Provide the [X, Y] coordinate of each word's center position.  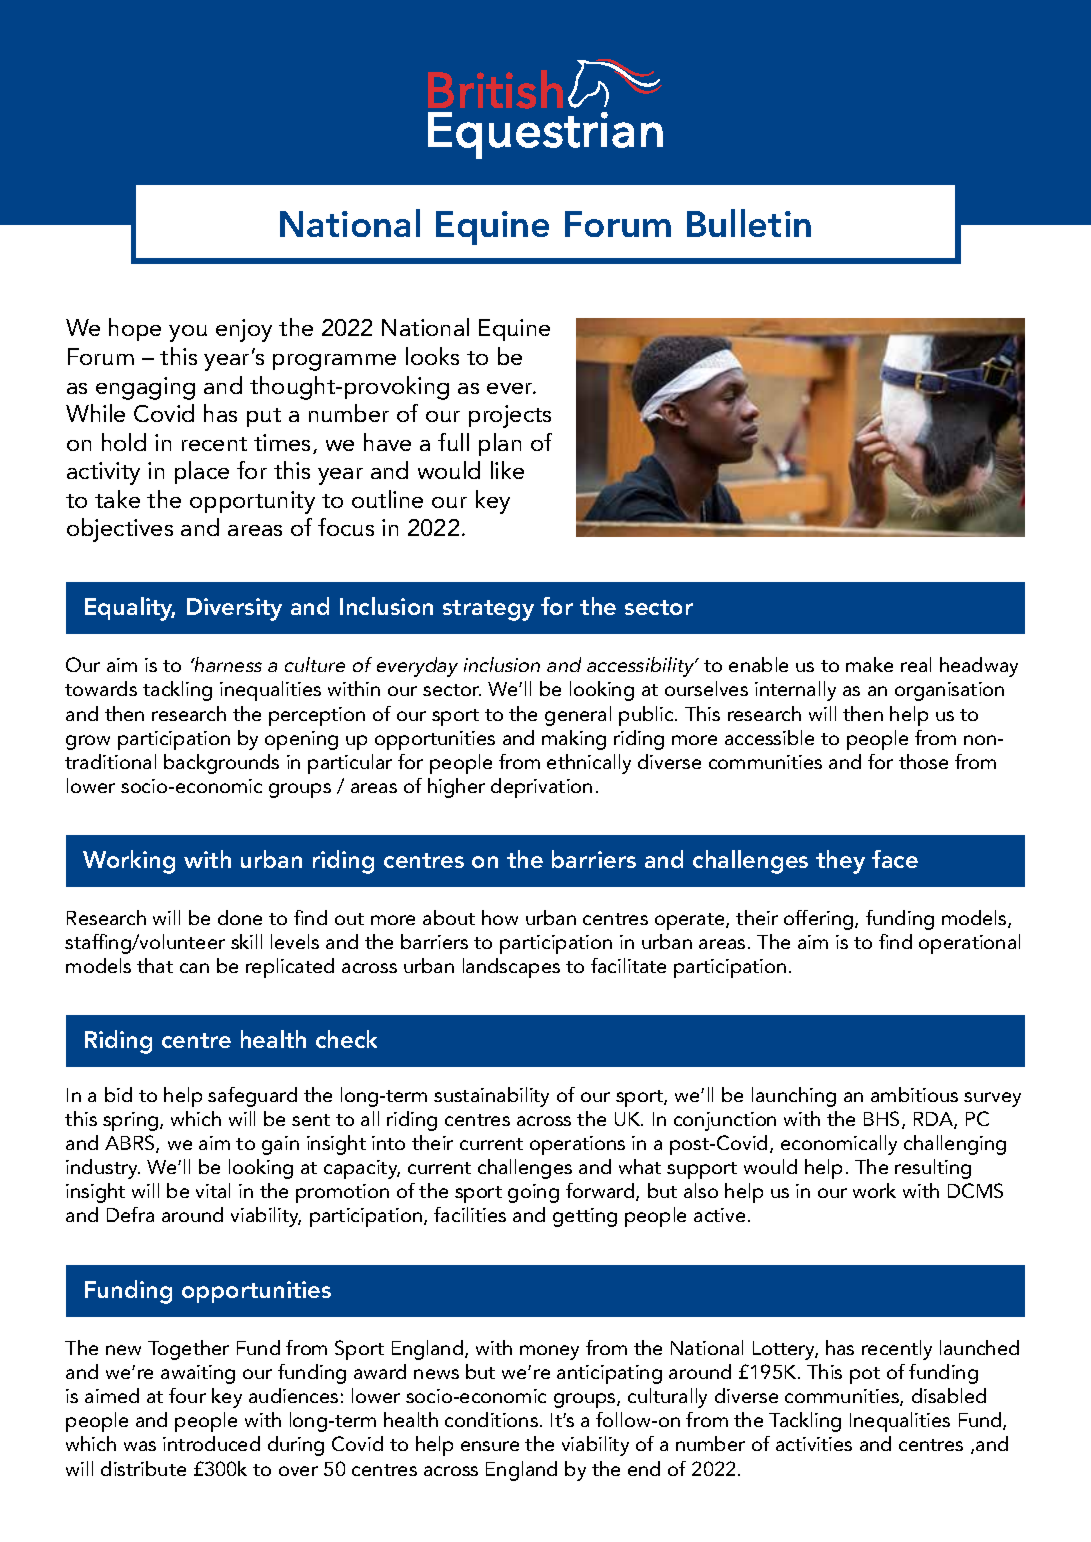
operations [577, 1145]
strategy [488, 610]
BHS [883, 1120]
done [240, 917]
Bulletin [749, 223]
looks [432, 356]
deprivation [541, 788]
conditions [491, 1419]
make [869, 664]
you [188, 333]
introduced [211, 1443]
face [895, 859]
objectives [120, 530]
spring [132, 1121]
